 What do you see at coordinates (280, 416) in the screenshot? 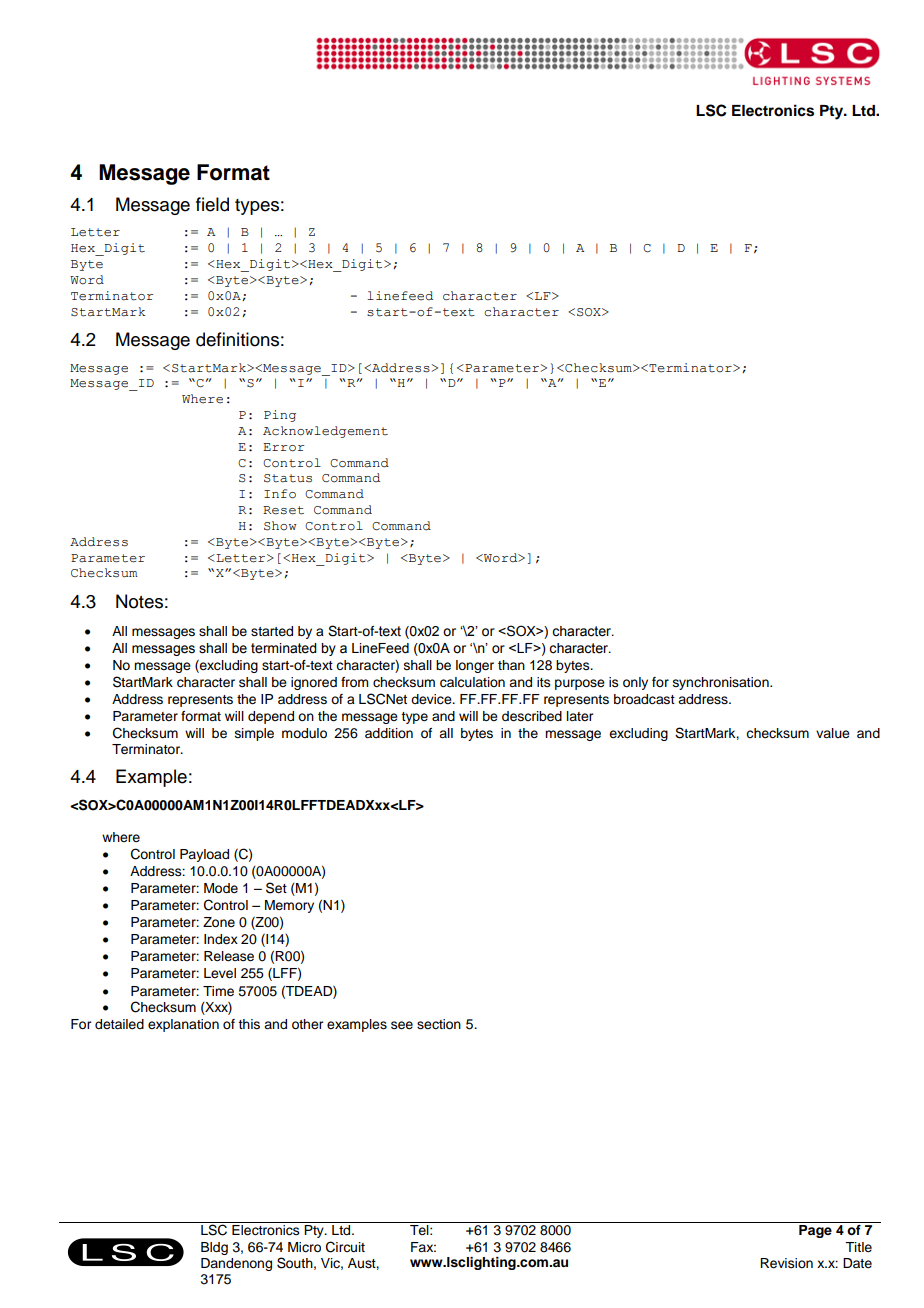
I see `Ping` at bounding box center [280, 416].
